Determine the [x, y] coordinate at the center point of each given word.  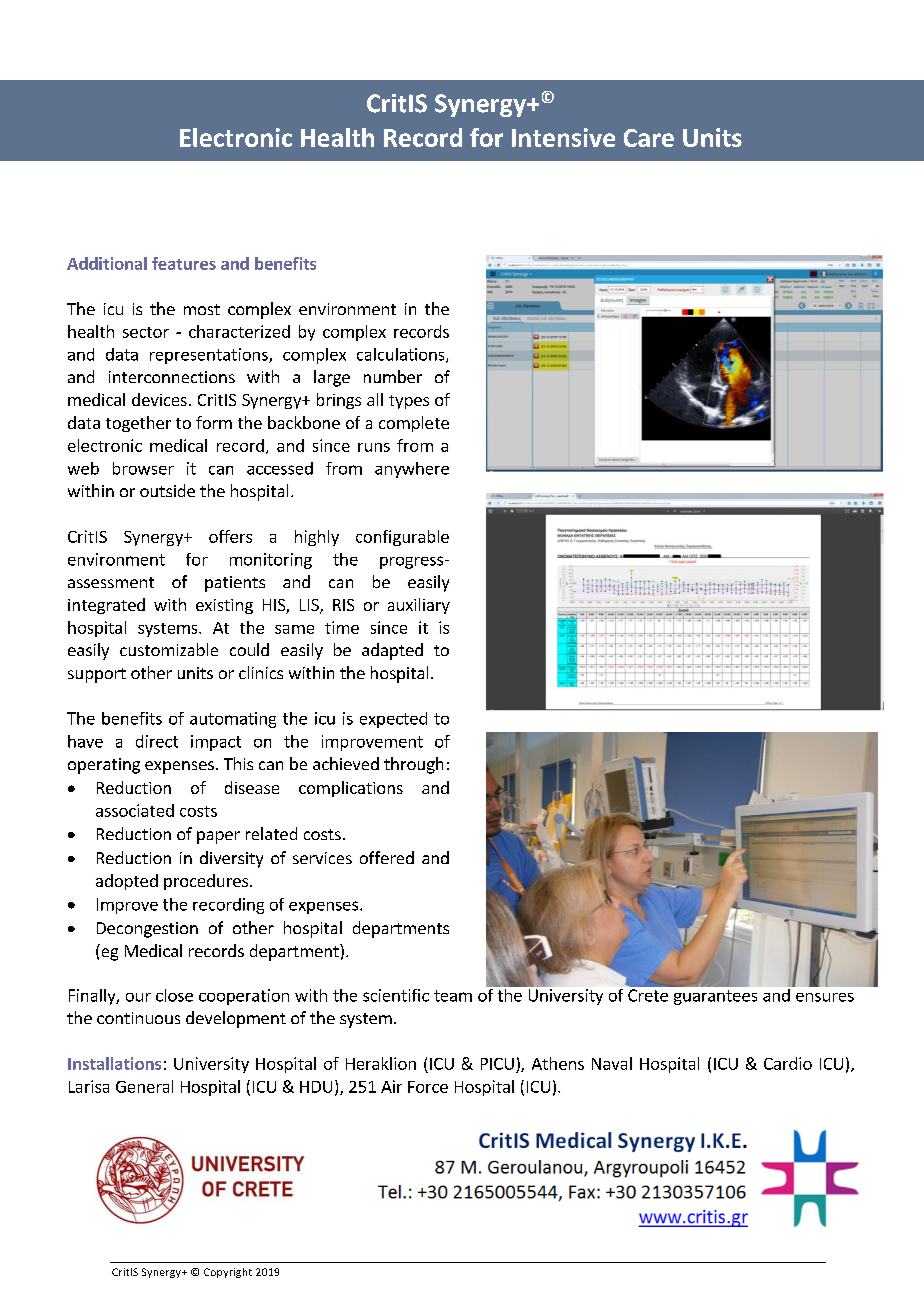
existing [224, 606]
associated [135, 810]
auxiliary [419, 606]
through [413, 765]
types [409, 402]
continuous [138, 1018]
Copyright [228, 1273]
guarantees [715, 997]
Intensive [563, 137]
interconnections [172, 377]
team [453, 996]
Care [649, 138]
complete [414, 424]
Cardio [788, 1063]
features [184, 263]
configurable [402, 538]
